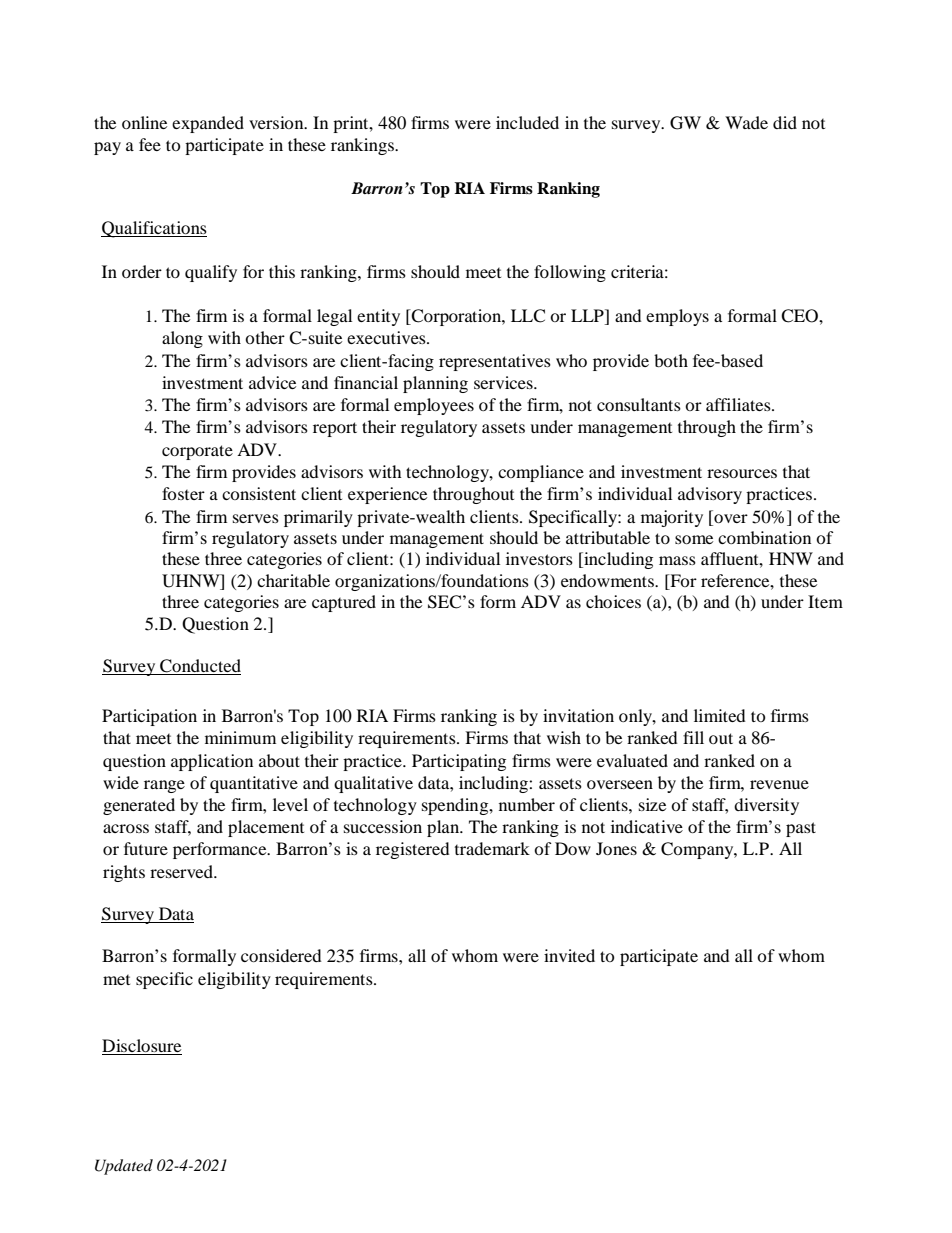 The height and width of the document is (1233, 952). What do you see at coordinates (199, 667) in the document?
I see `Conducted` at bounding box center [199, 667].
